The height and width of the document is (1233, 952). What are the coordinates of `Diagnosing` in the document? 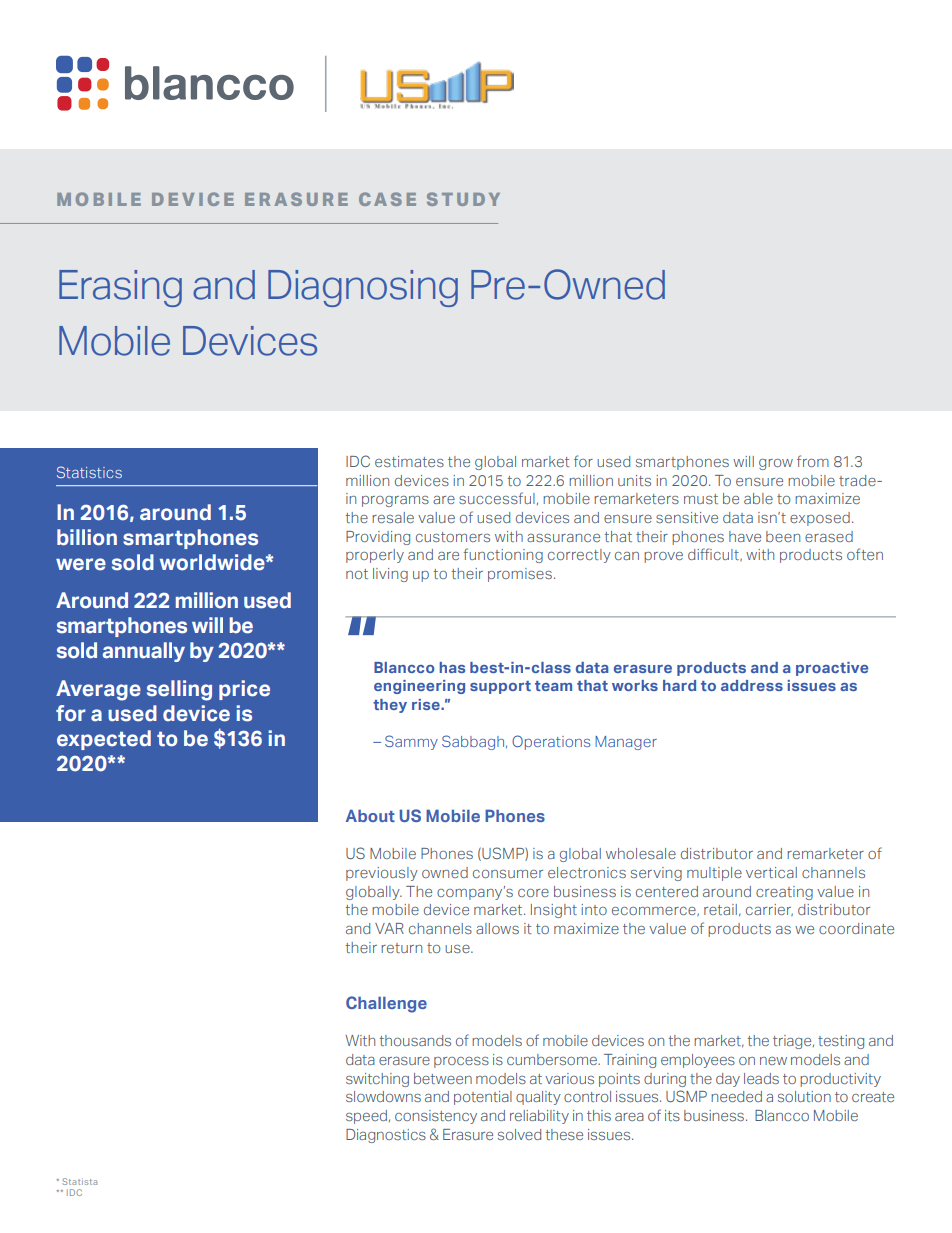 It's located at (363, 288).
